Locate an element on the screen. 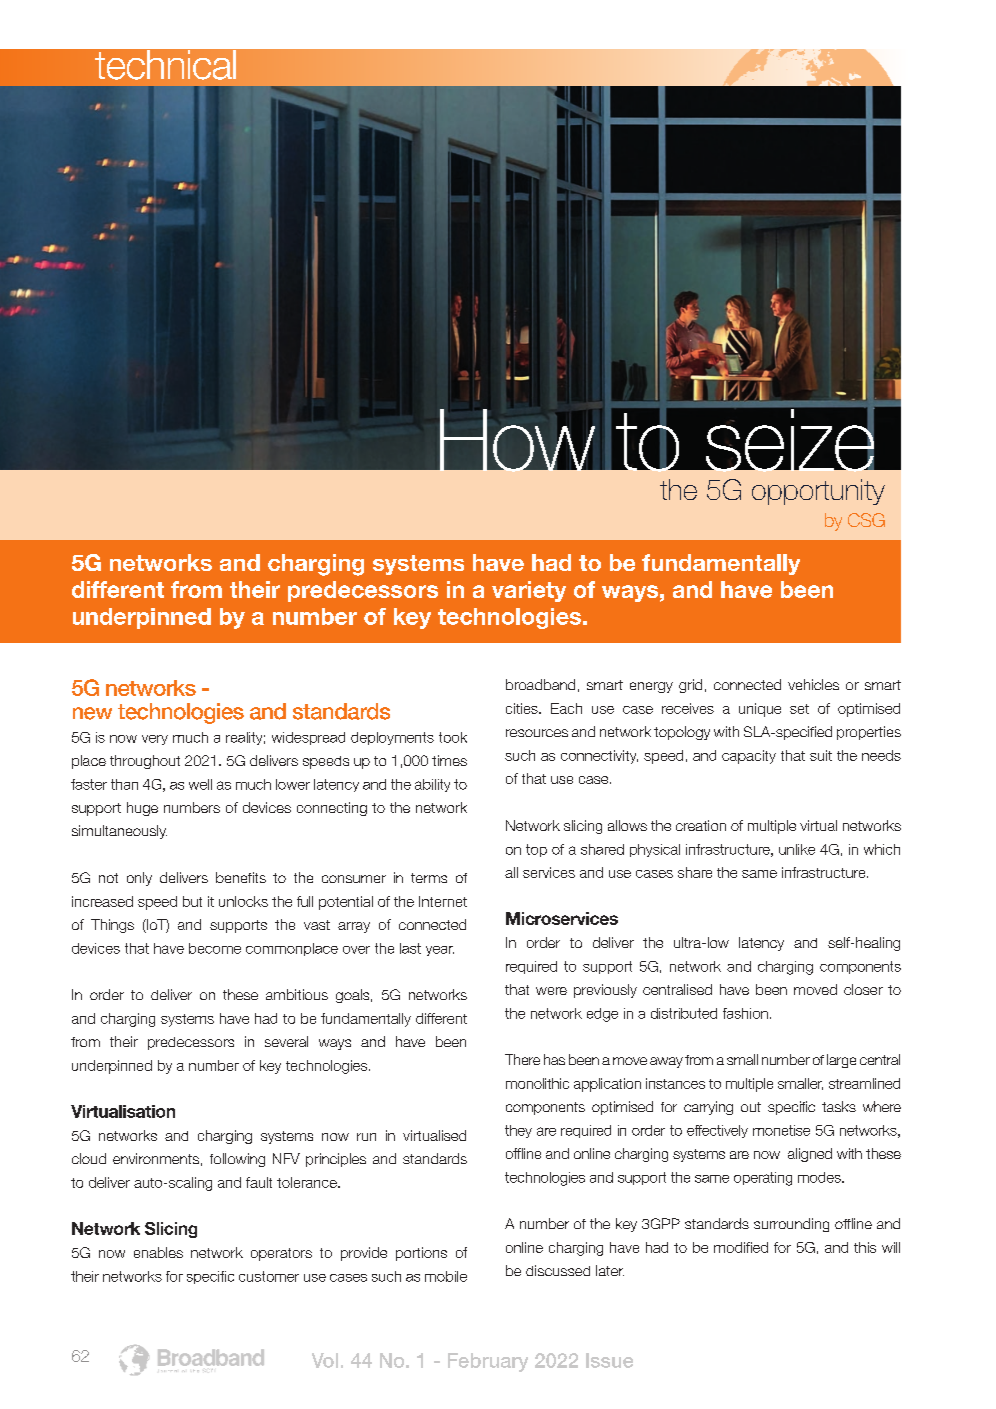  broadband is located at coordinates (540, 684).
